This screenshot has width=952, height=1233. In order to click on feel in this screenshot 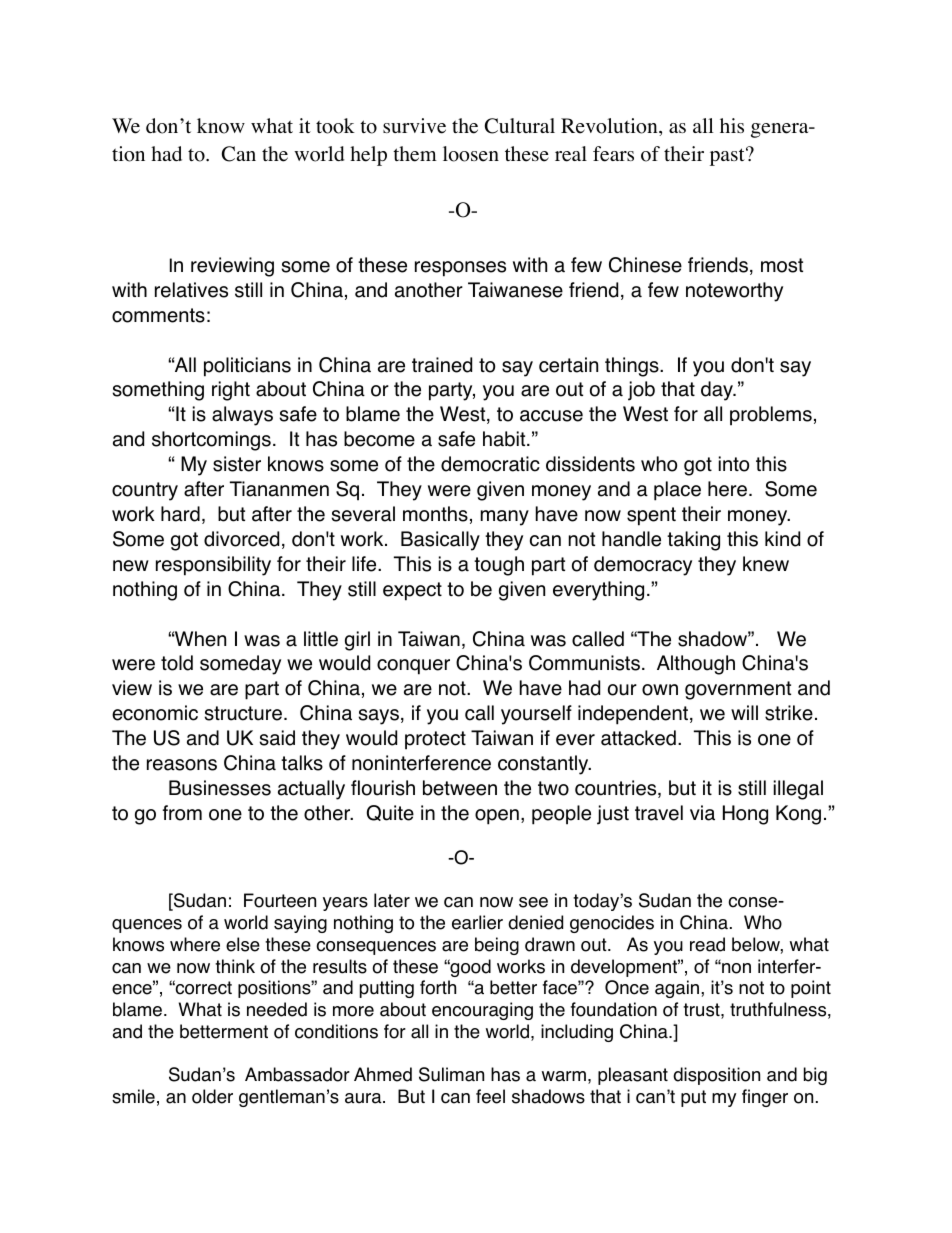, I will do `click(490, 1096)`.
